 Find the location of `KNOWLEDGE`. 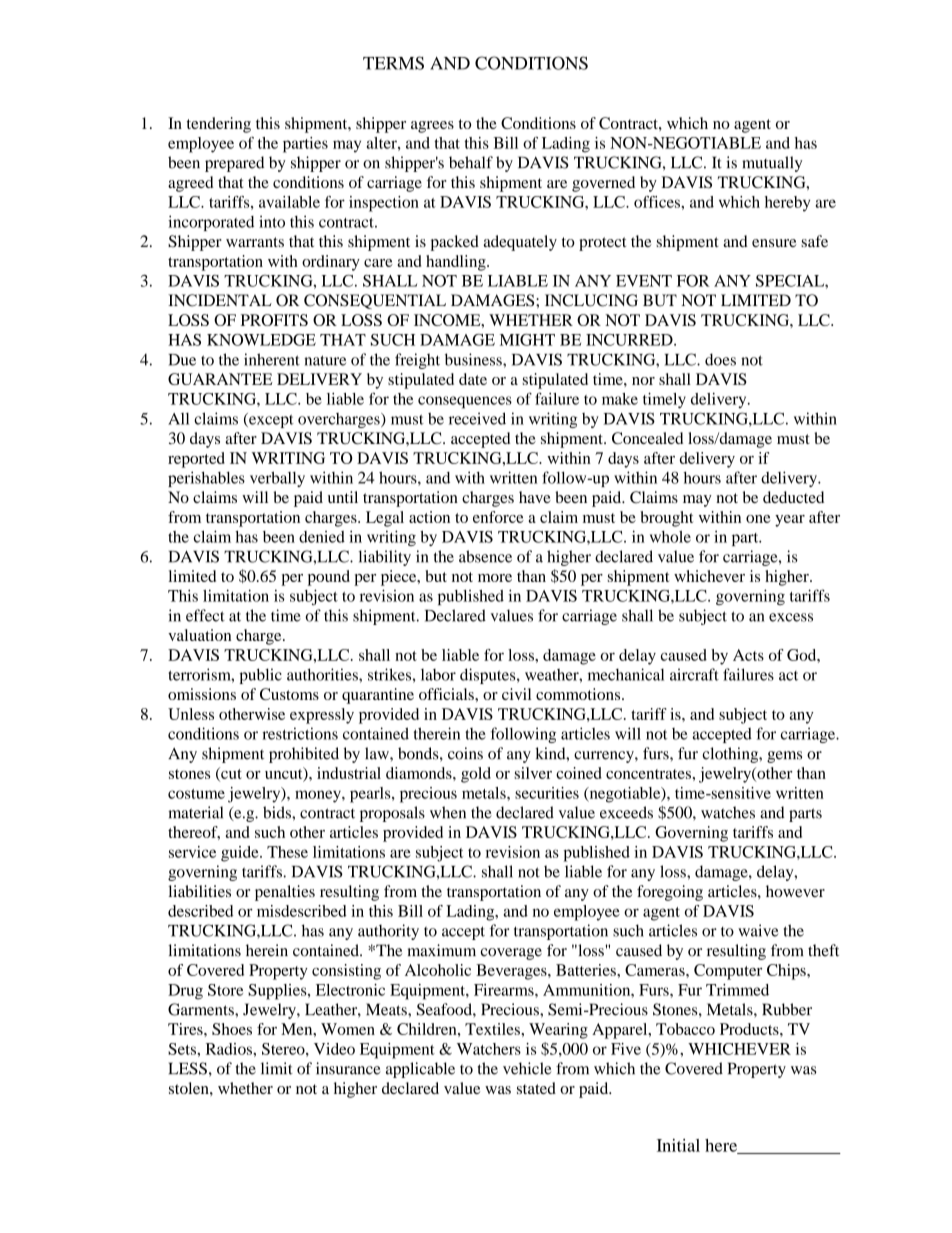

KNOWLEDGE is located at coordinates (261, 340).
